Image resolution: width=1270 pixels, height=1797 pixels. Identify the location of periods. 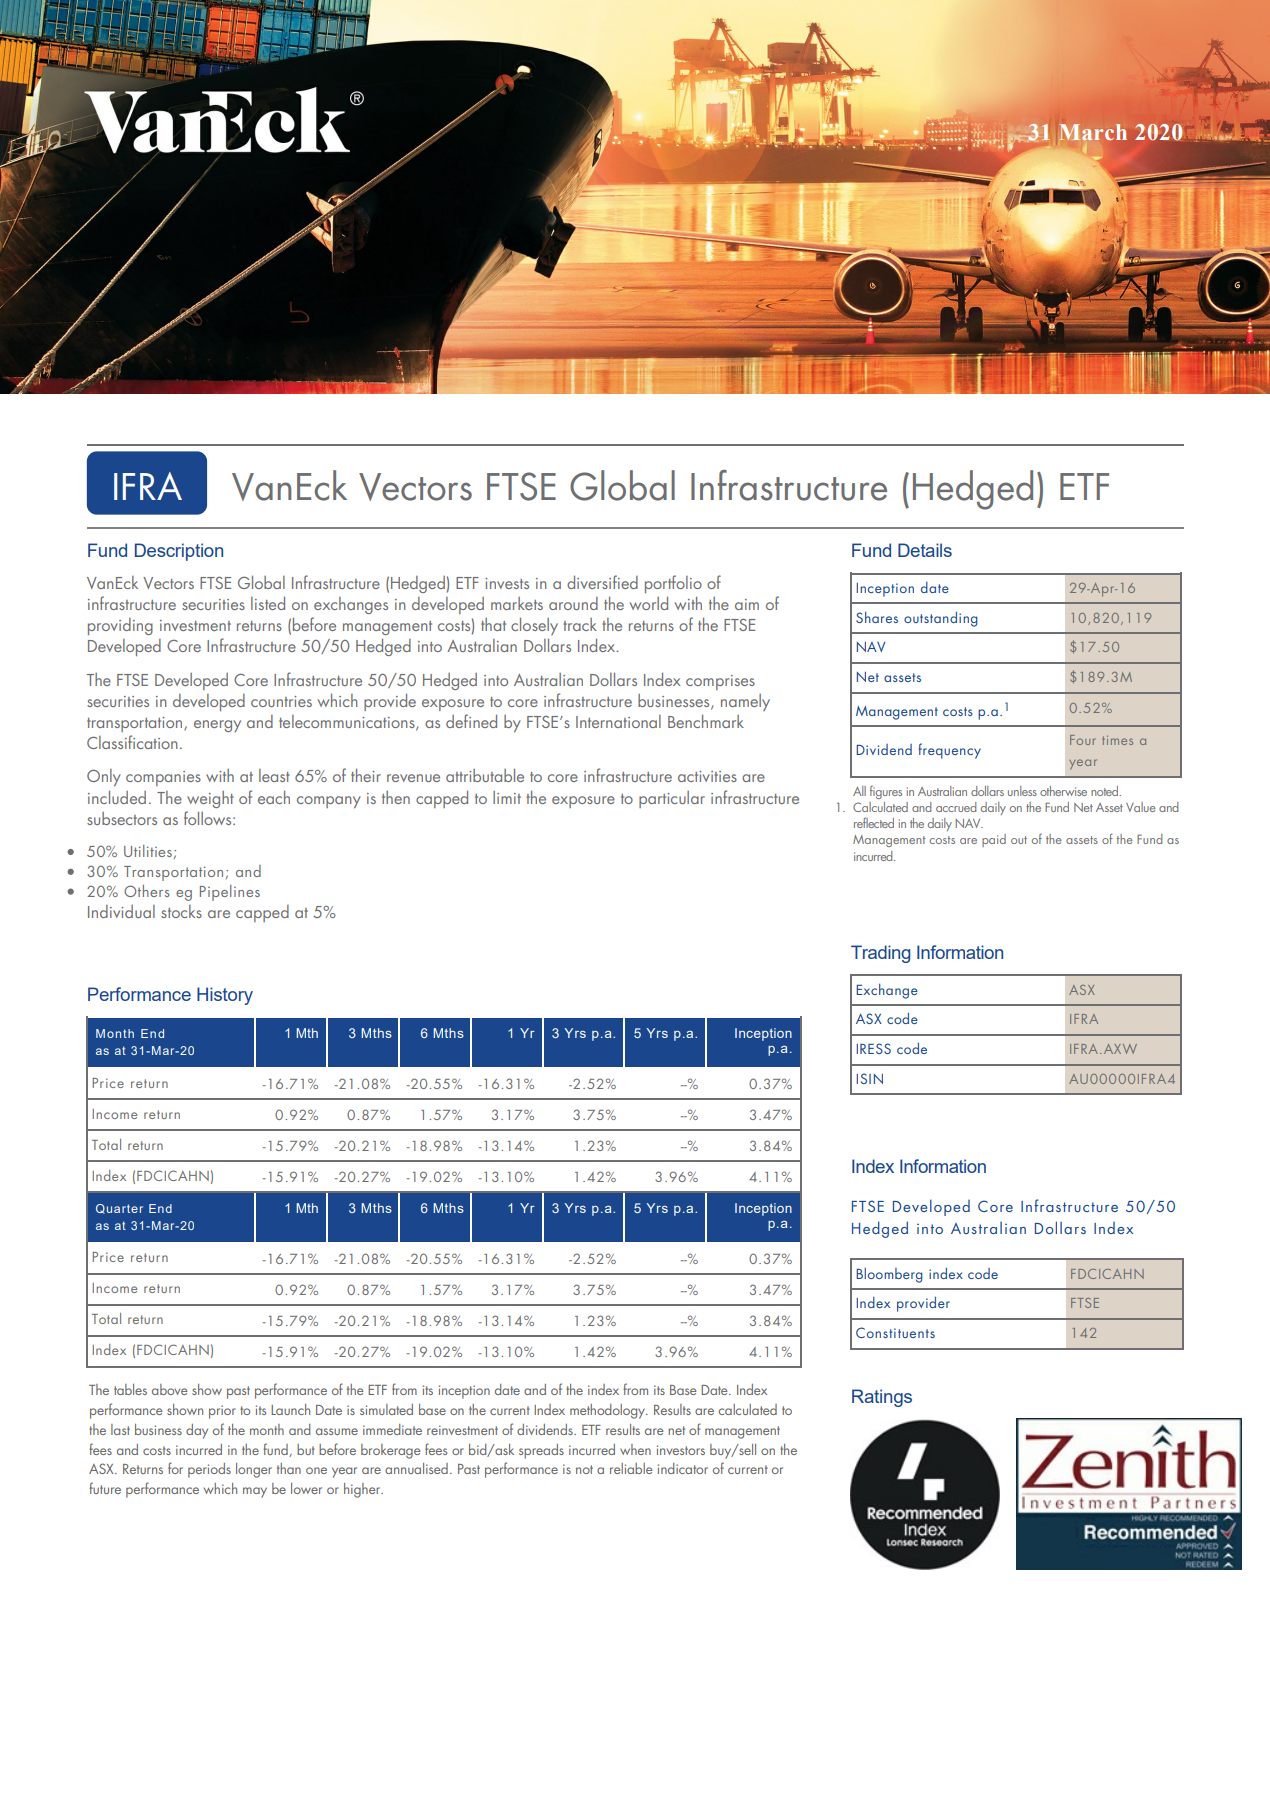
(209, 1470).
